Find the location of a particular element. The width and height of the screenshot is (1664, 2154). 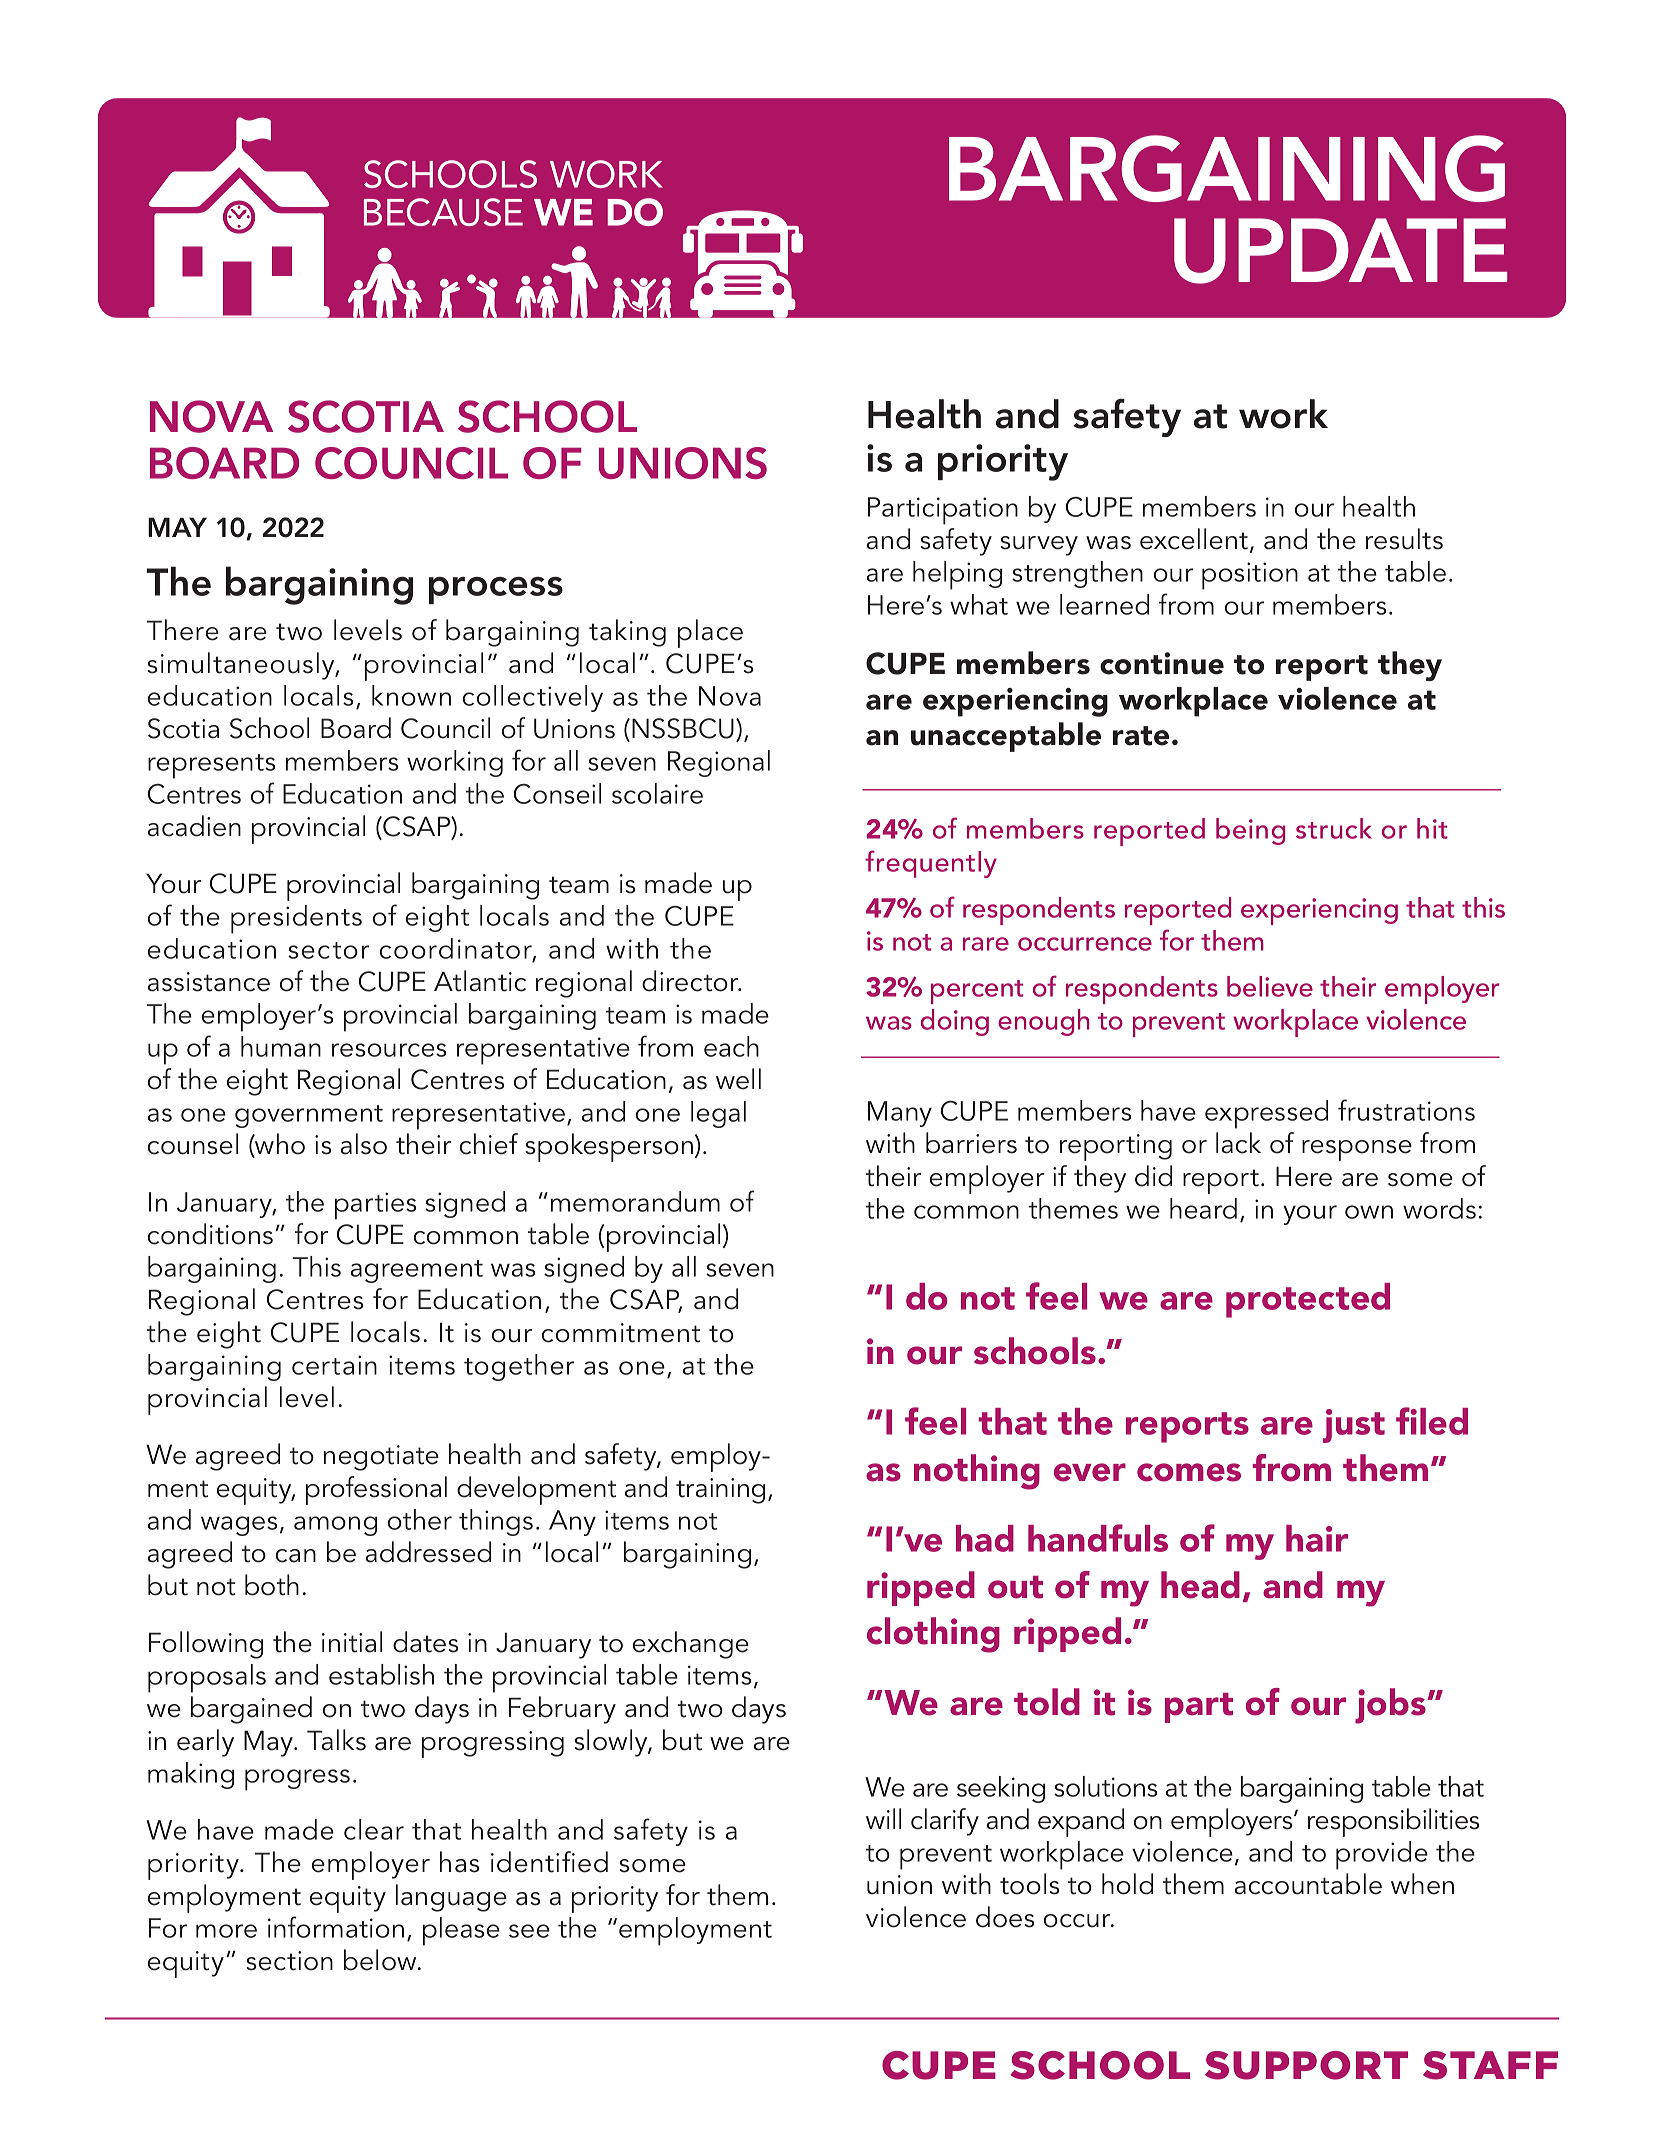

does is located at coordinates (1005, 1917).
